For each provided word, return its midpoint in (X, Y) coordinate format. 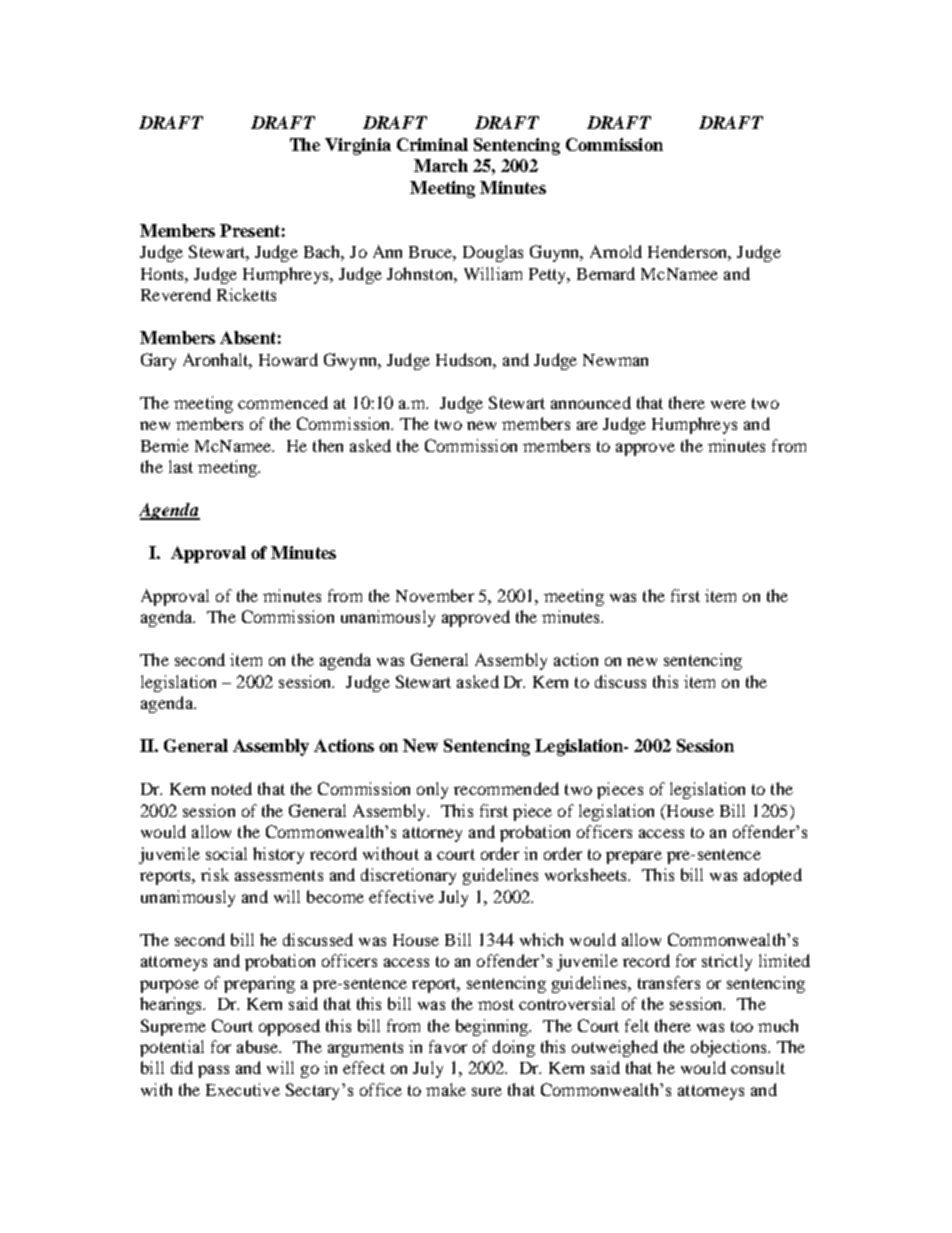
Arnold (616, 251)
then (328, 445)
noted (231, 788)
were (728, 404)
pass (213, 1071)
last (181, 466)
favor (448, 1046)
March (441, 165)
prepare (634, 857)
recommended (506, 788)
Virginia (358, 146)
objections (730, 1048)
